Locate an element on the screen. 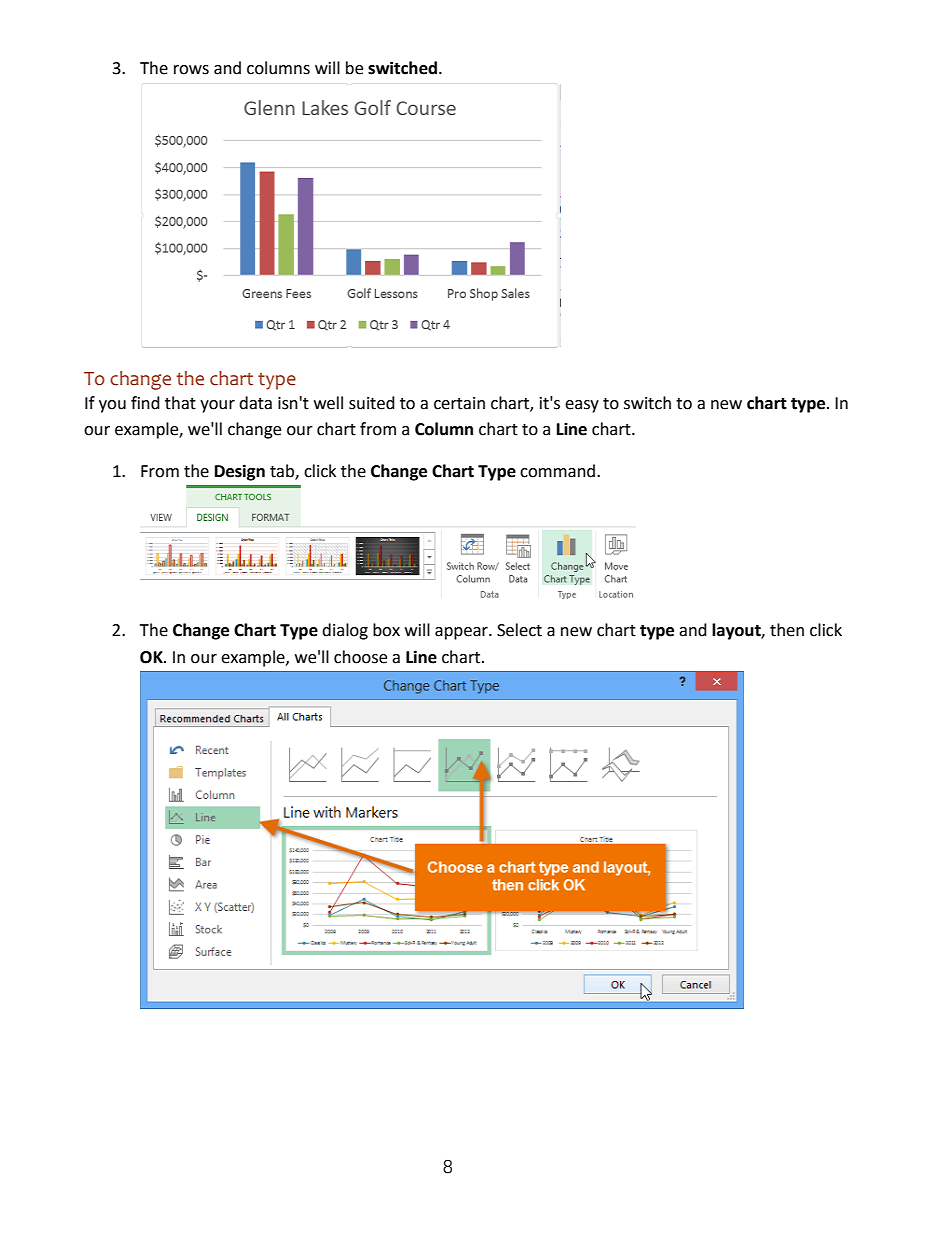  suited is located at coordinates (372, 403).
